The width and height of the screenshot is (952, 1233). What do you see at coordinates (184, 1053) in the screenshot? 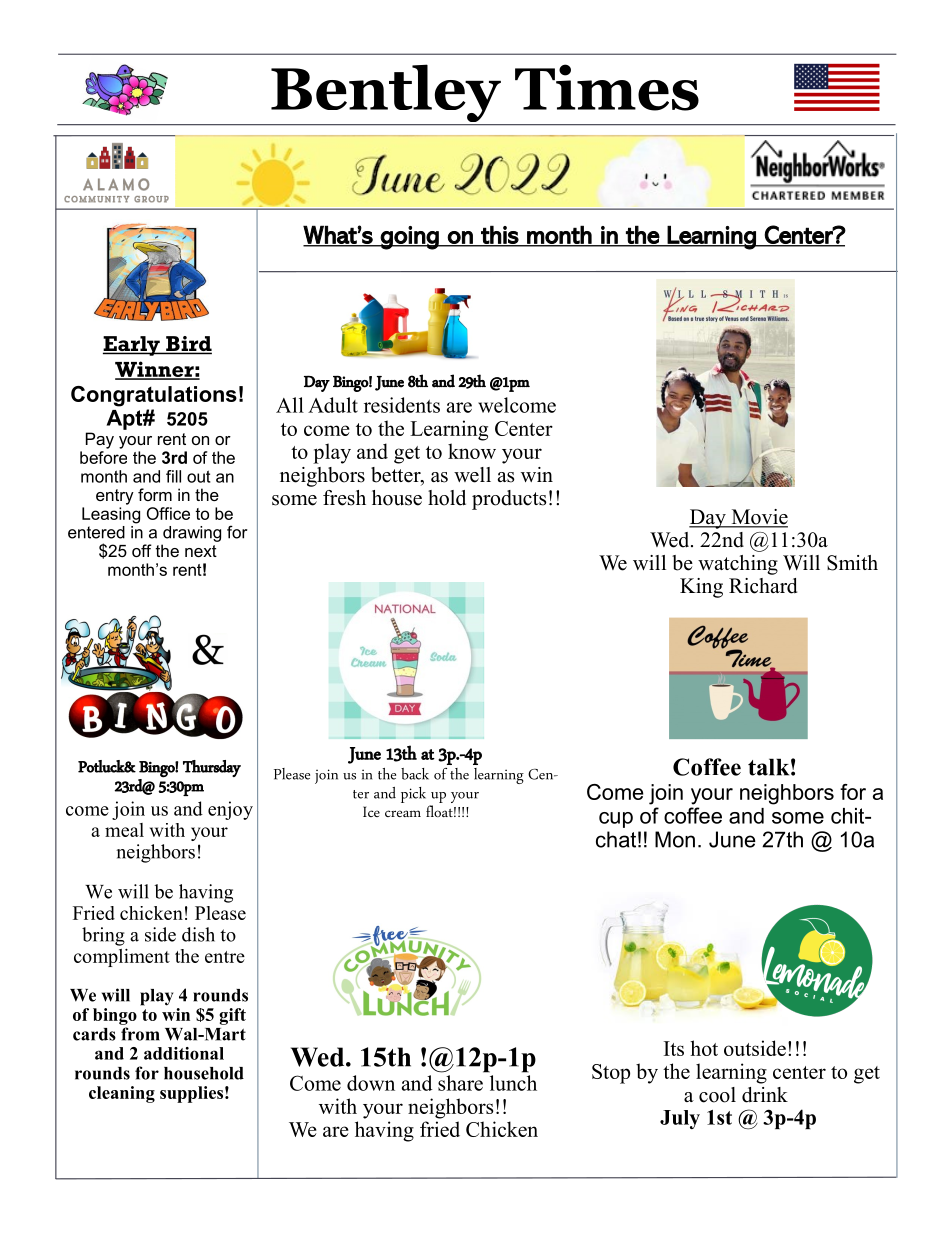
I see `additional` at bounding box center [184, 1053].
